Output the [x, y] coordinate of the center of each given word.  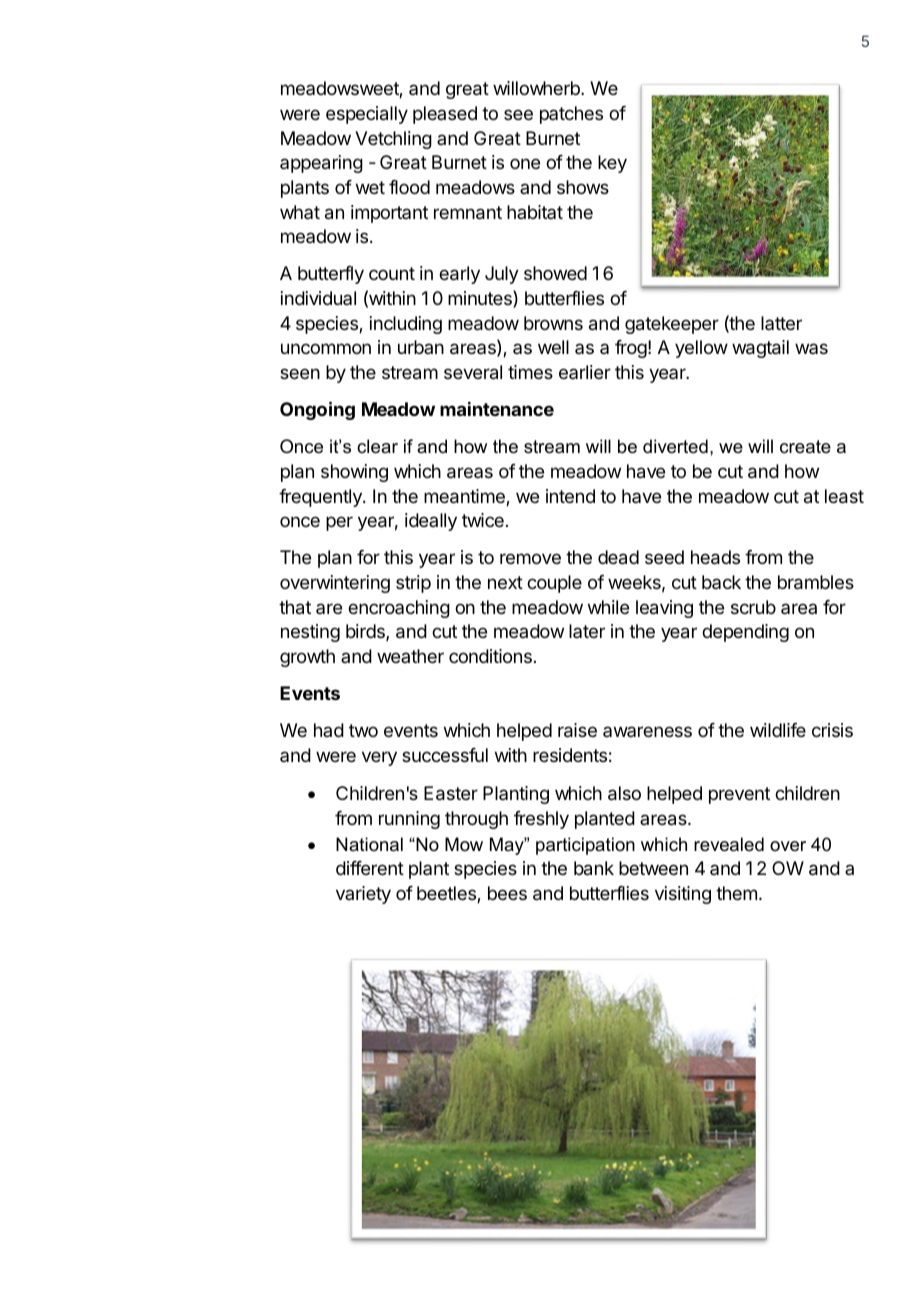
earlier [585, 372]
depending [745, 633]
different [370, 868]
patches [571, 115]
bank [594, 868]
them [736, 893]
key [612, 164]
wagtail [760, 349]
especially [367, 115]
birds [366, 632]
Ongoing [317, 410]
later [587, 631]
